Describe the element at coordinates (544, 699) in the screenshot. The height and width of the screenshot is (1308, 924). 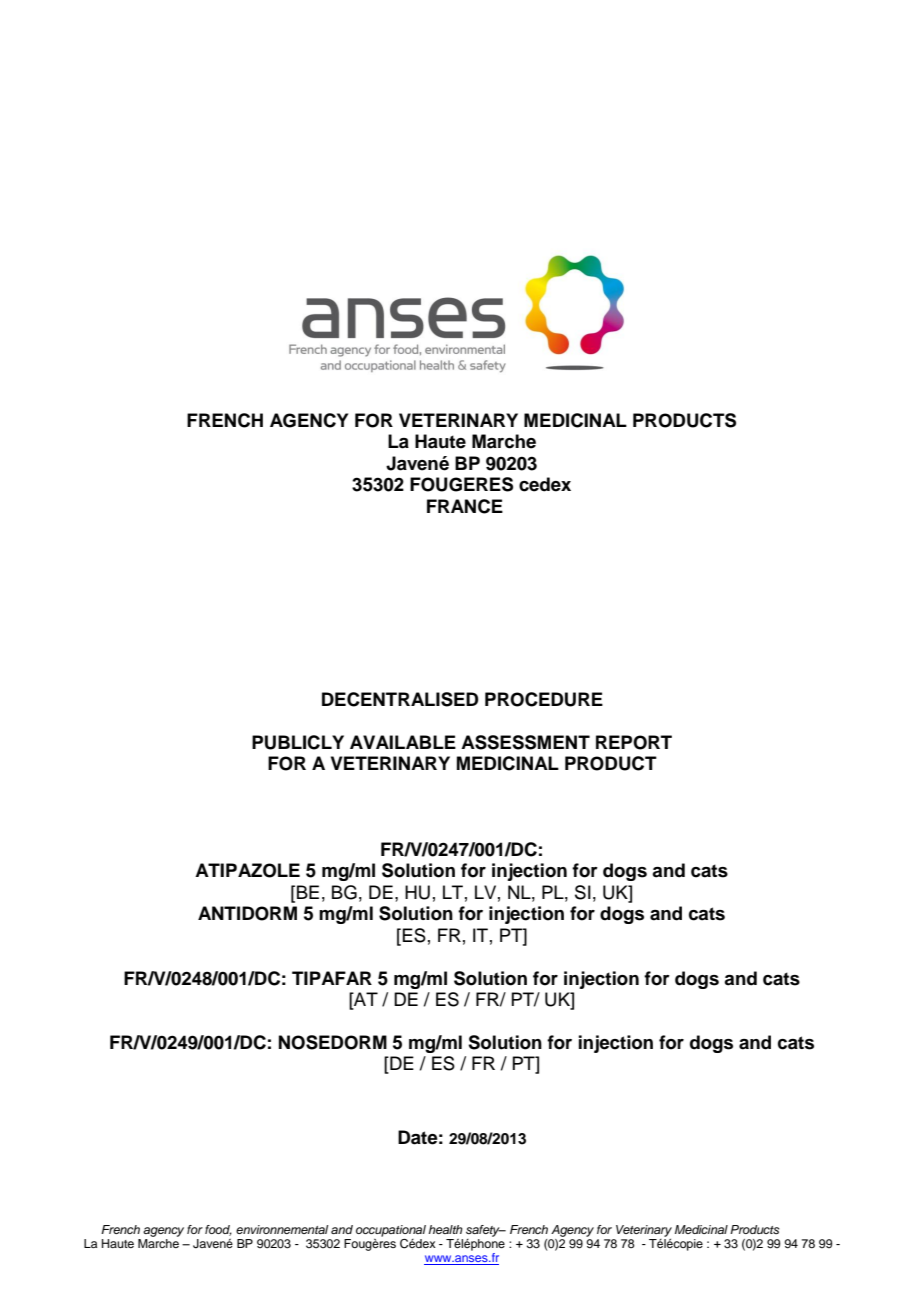
I see `PROCEDURE` at that location.
